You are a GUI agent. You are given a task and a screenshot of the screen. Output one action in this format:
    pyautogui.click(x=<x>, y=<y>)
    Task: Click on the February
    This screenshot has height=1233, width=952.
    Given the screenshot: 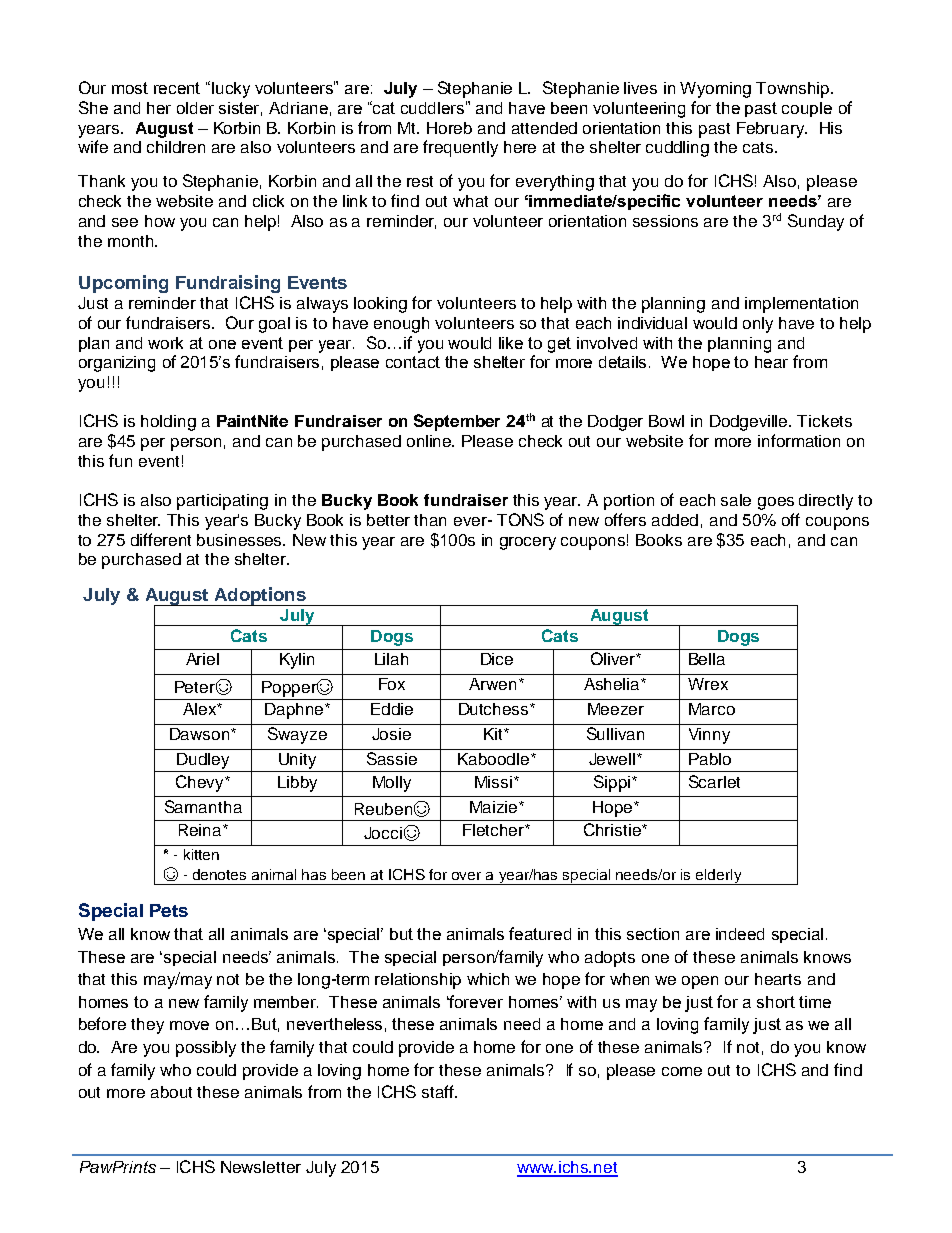 What is the action you would take?
    pyautogui.click(x=771, y=130)
